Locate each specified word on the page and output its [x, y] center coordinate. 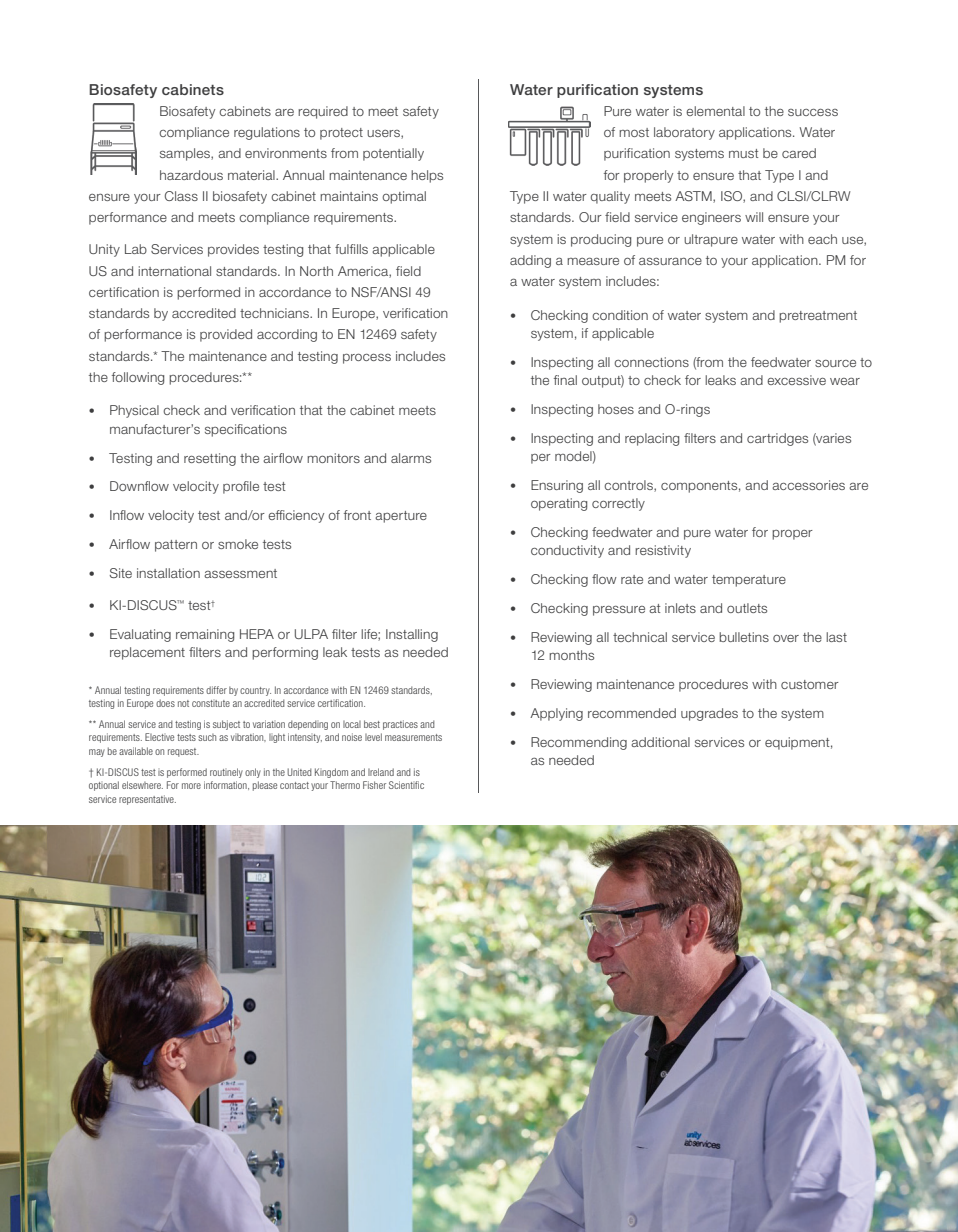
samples [186, 154]
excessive [796, 380]
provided [226, 335]
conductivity [567, 551]
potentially [393, 154]
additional [660, 742]
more [191, 786]
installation [168, 573]
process [367, 358]
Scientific [406, 785]
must [743, 153]
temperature [749, 581]
